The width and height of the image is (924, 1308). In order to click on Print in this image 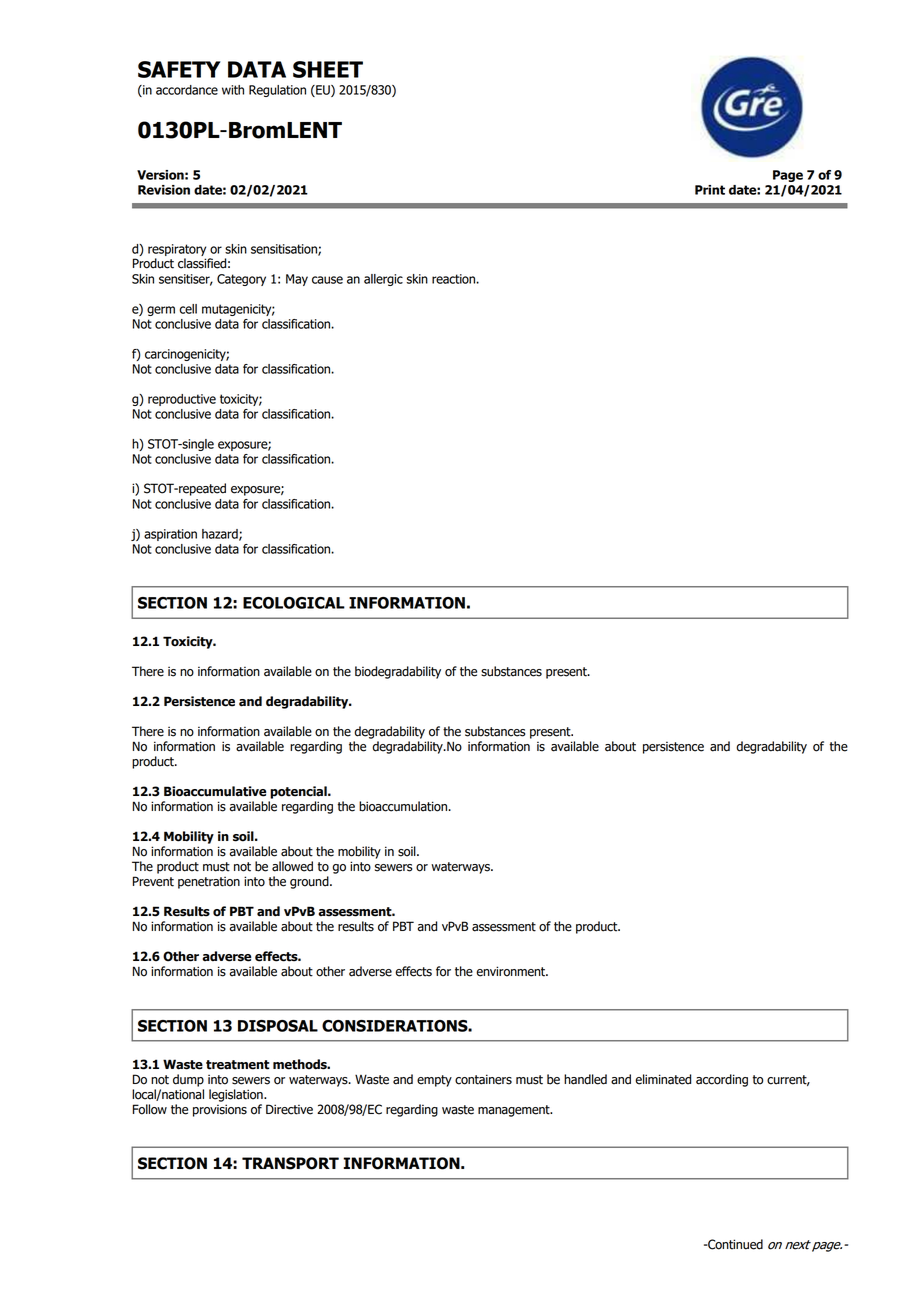, I will do `click(710, 190)`.
